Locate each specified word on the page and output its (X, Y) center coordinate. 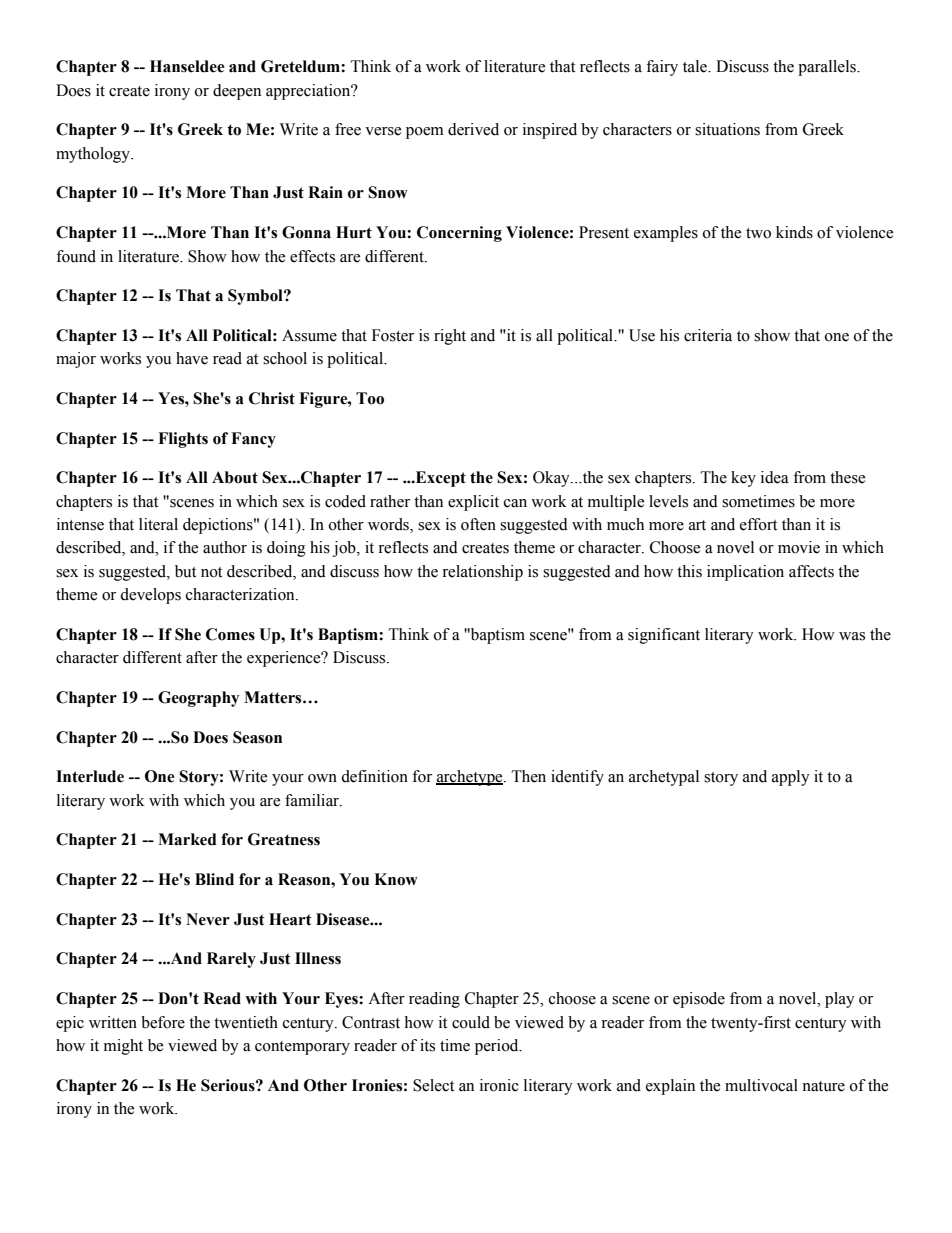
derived (473, 129)
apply (791, 778)
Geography (198, 699)
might (123, 1047)
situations (727, 129)
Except (439, 479)
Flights (183, 440)
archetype (470, 778)
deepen (237, 92)
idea (775, 477)
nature (823, 1086)
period (498, 1047)
